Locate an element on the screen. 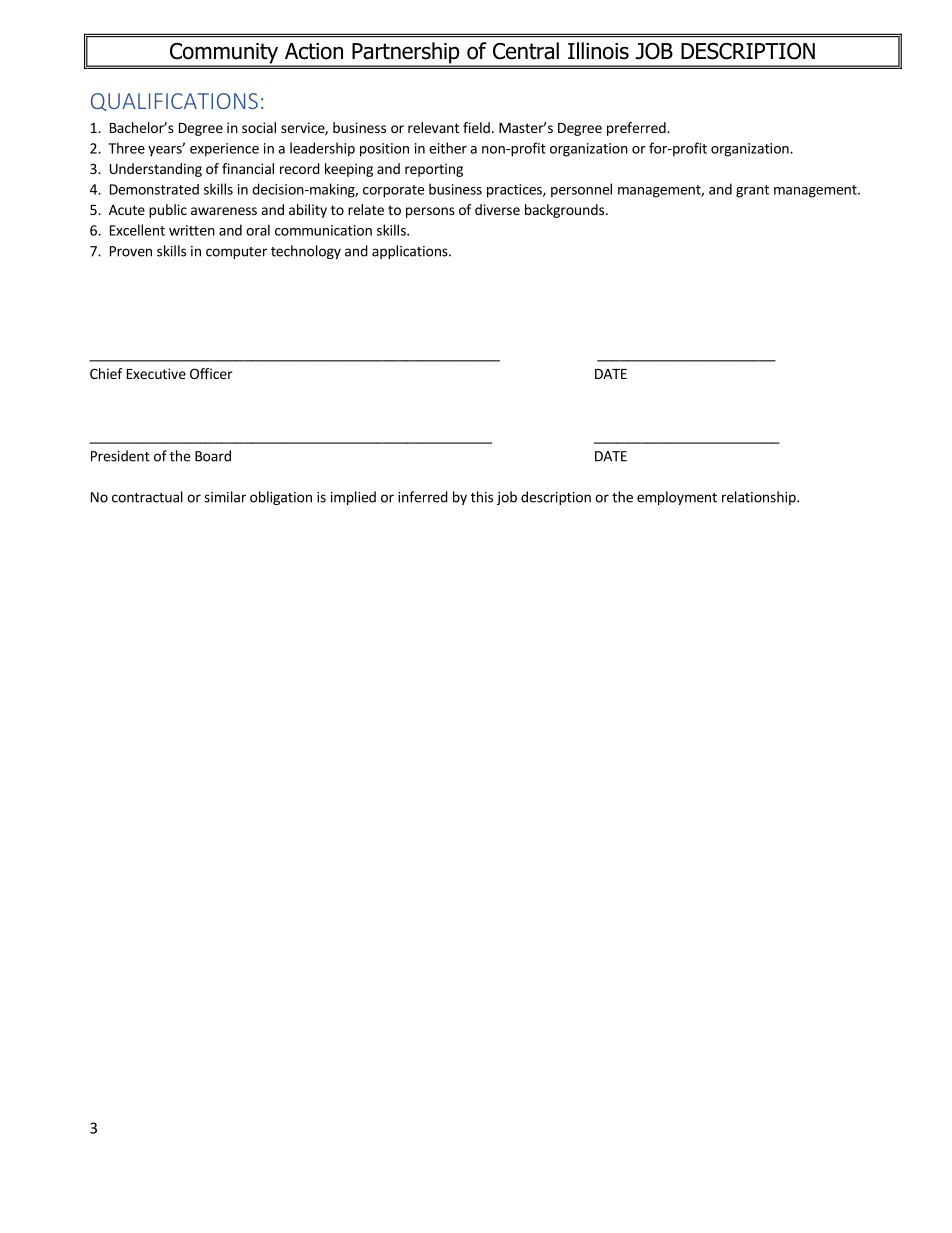  backgrounds is located at coordinates (564, 211).
